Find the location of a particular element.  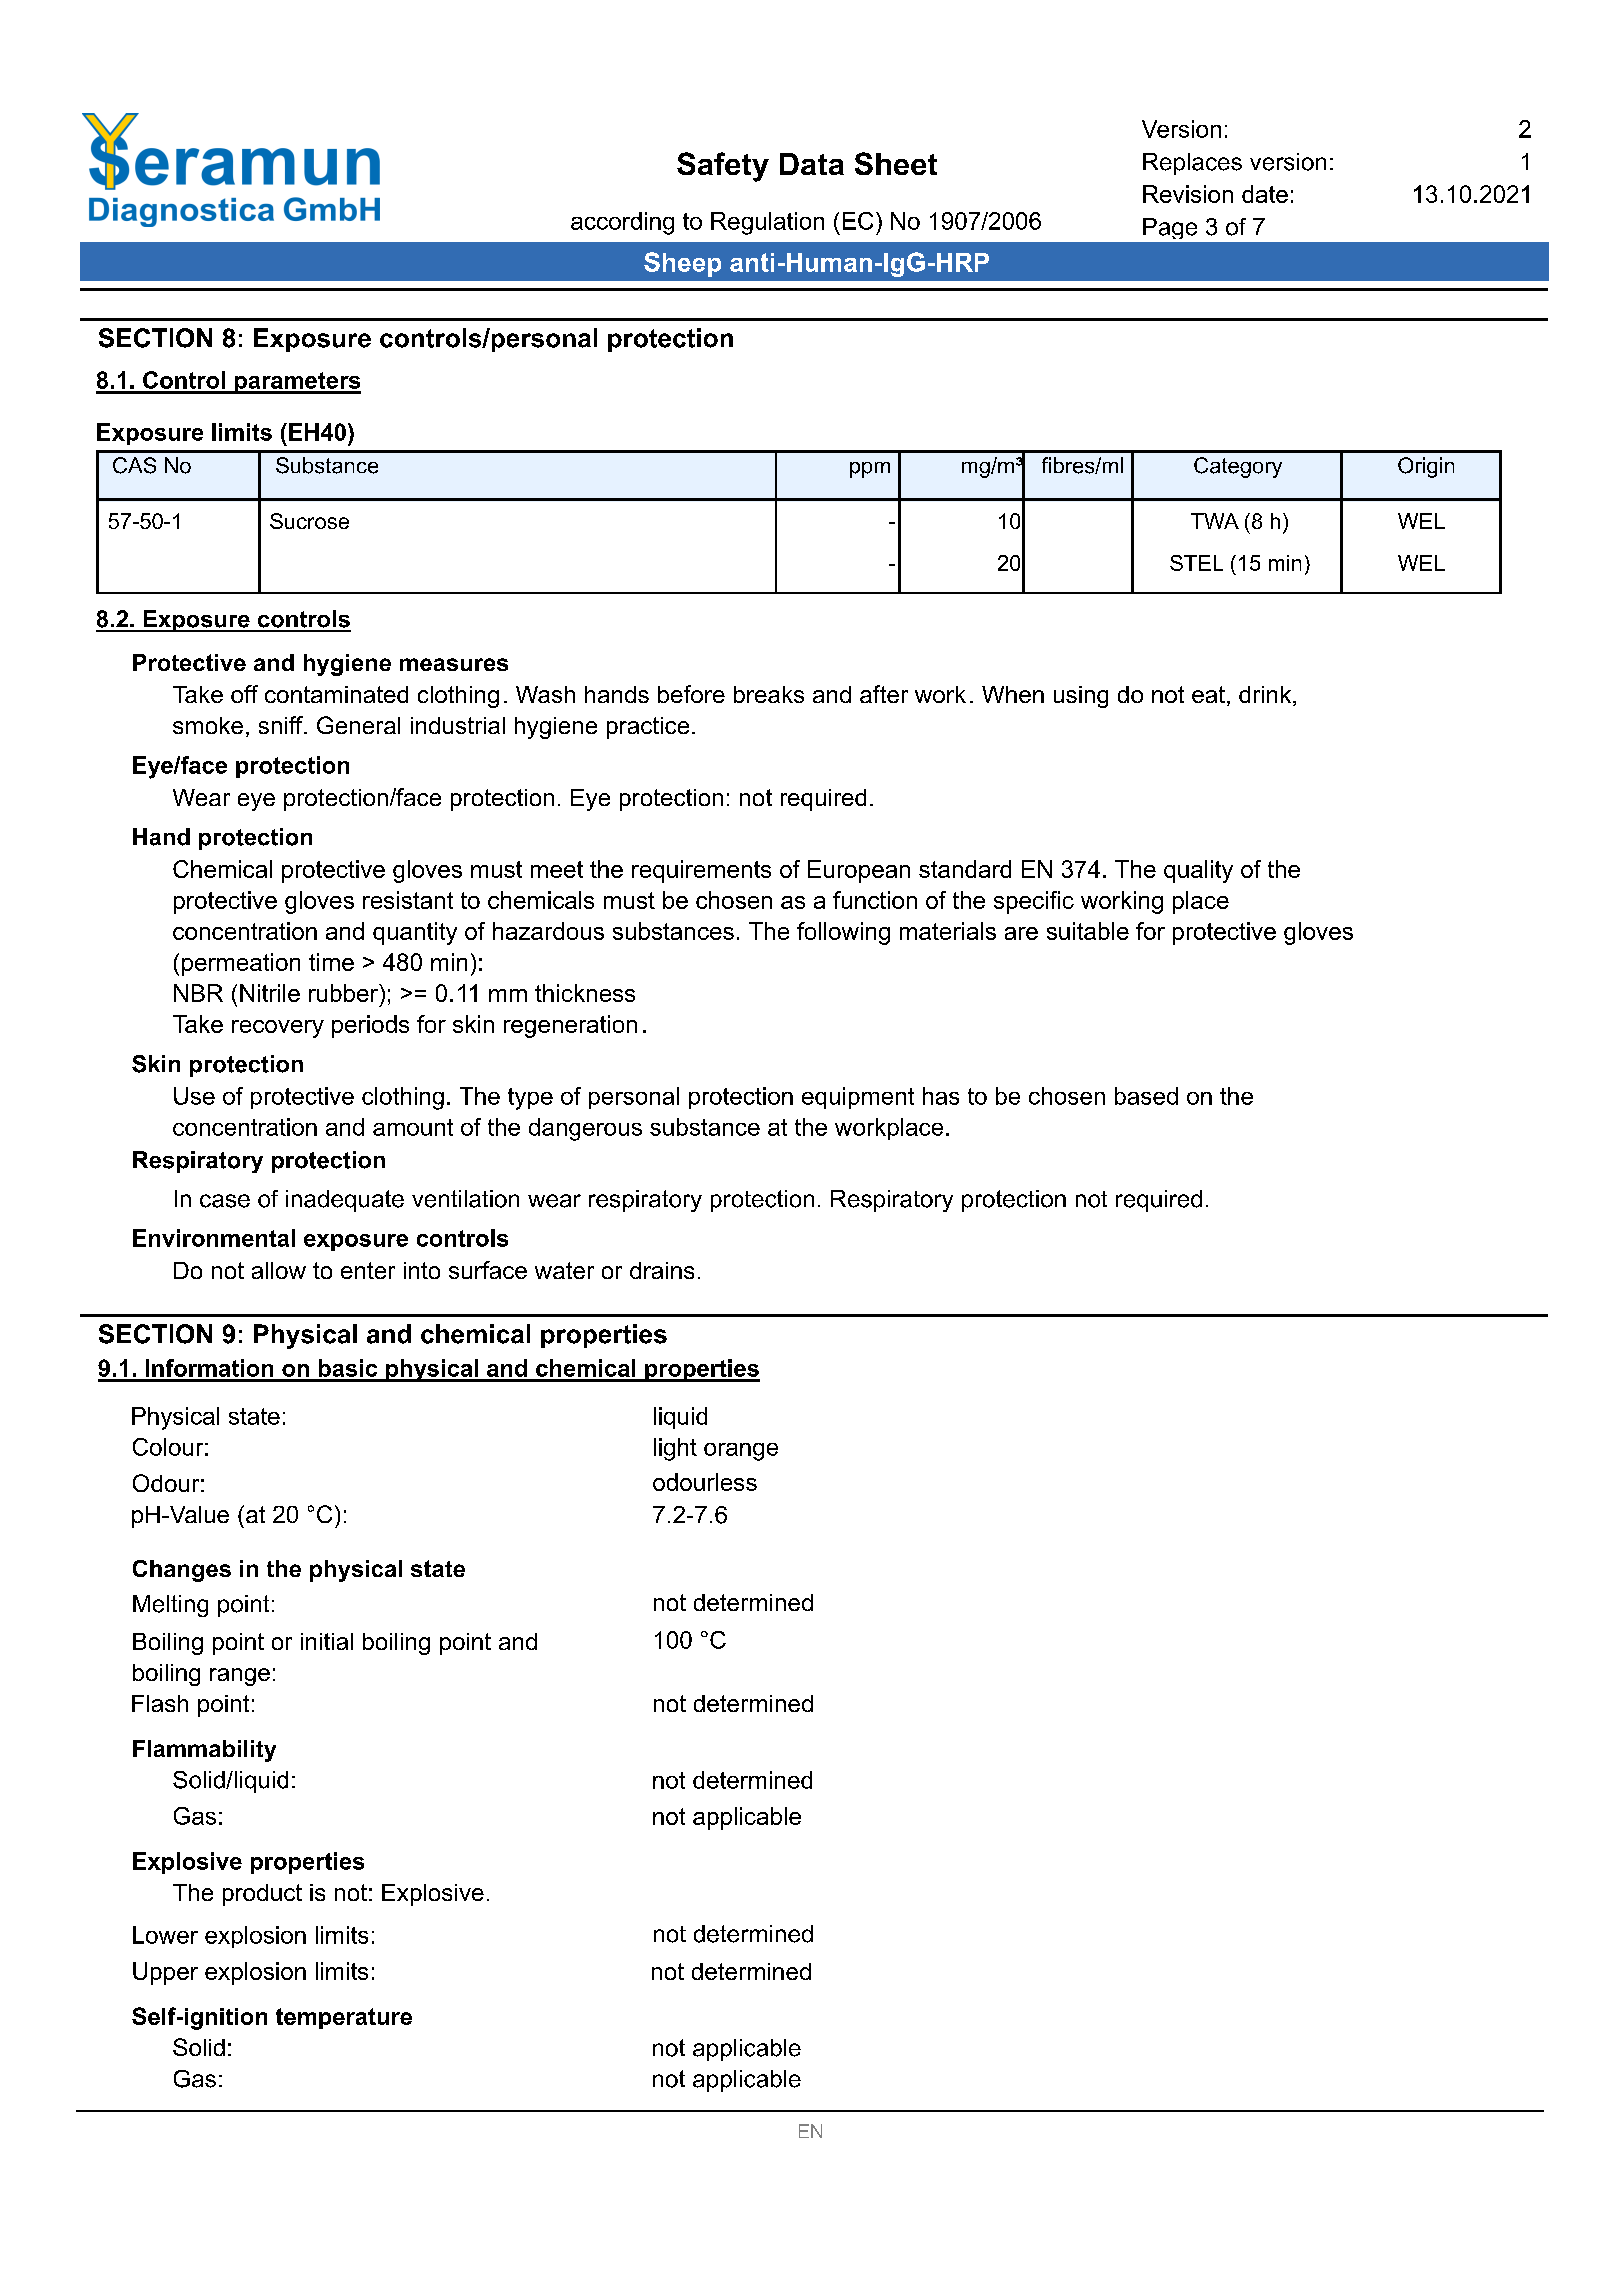

recovery is located at coordinates (278, 1029).
